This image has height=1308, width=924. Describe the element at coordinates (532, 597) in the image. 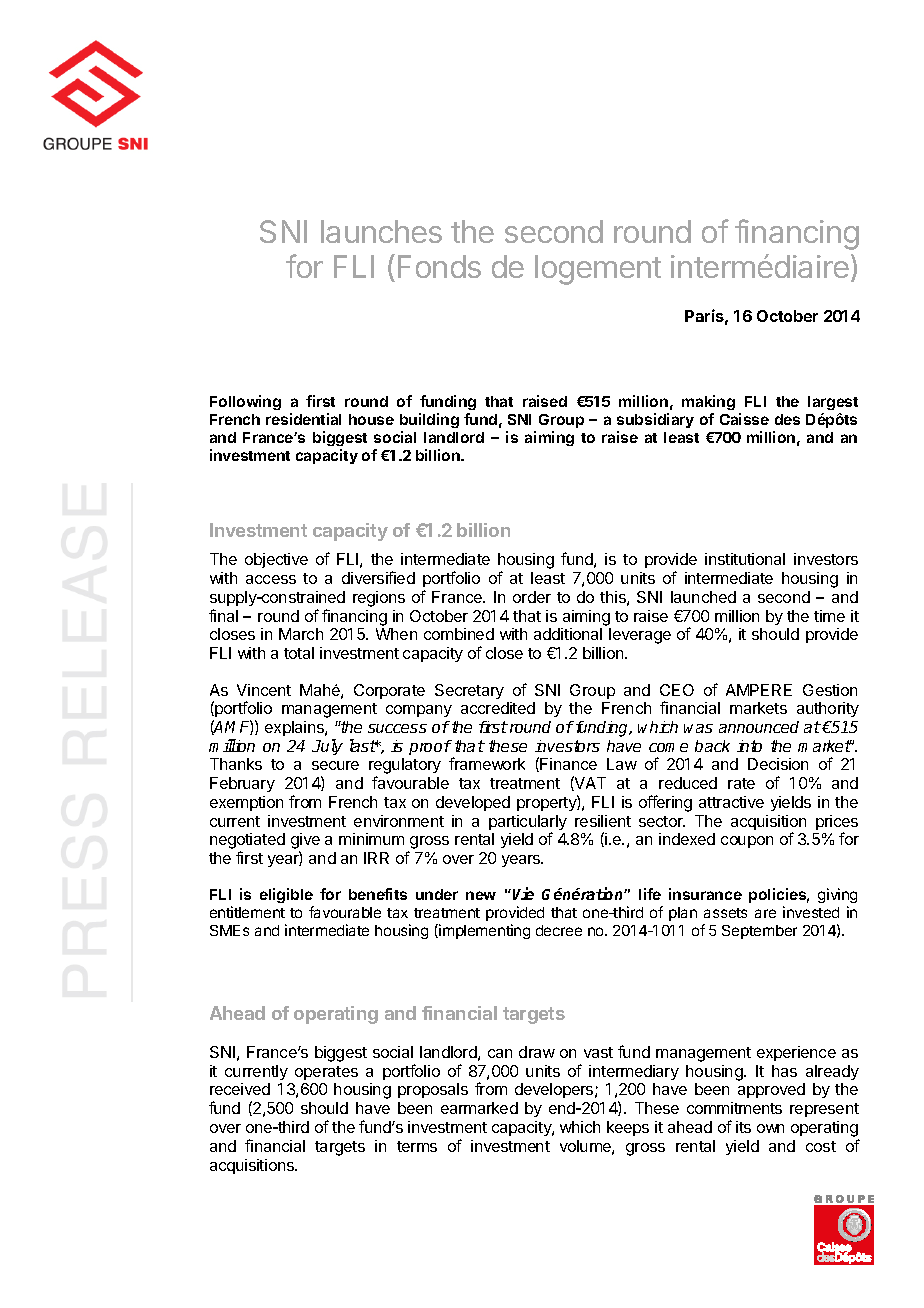

I see `order` at that location.
